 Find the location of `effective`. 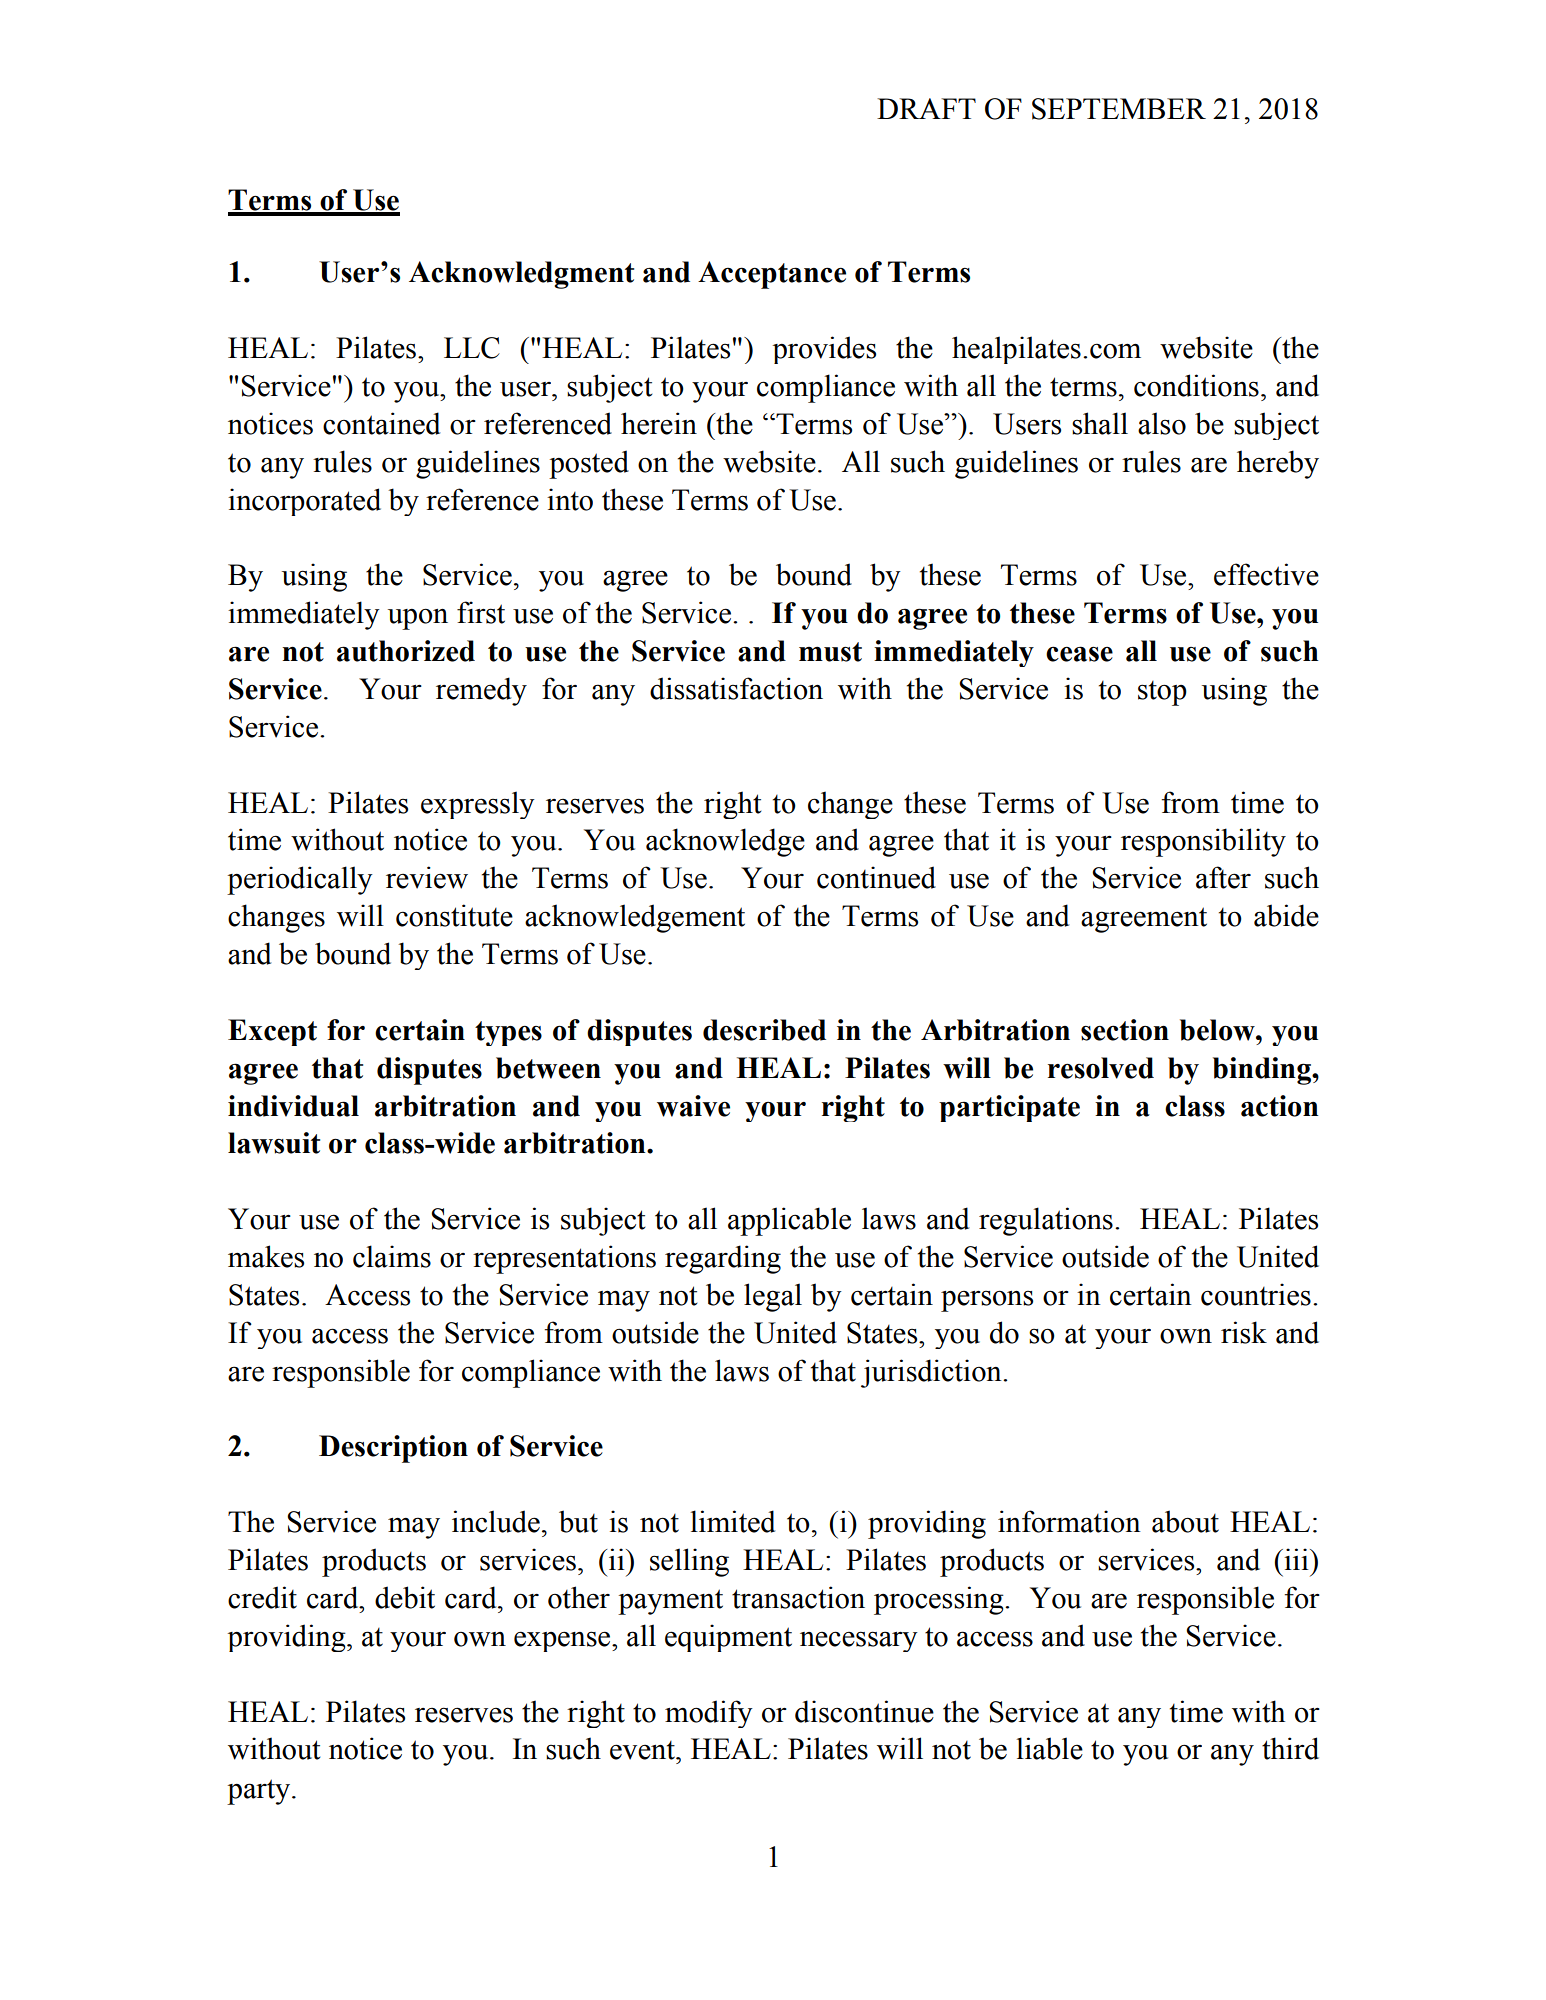

effective is located at coordinates (1266, 574).
